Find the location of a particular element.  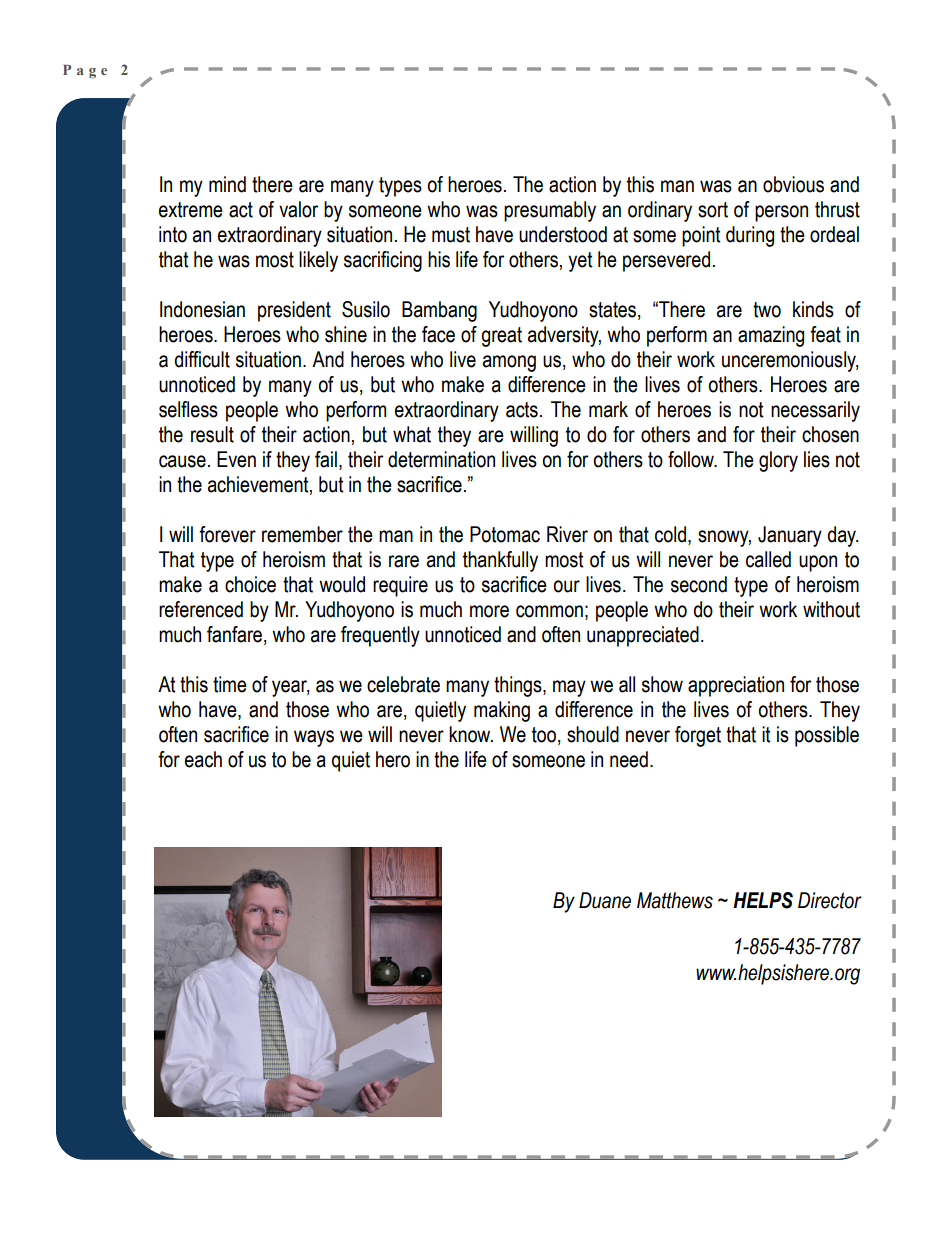

face is located at coordinates (438, 334).
